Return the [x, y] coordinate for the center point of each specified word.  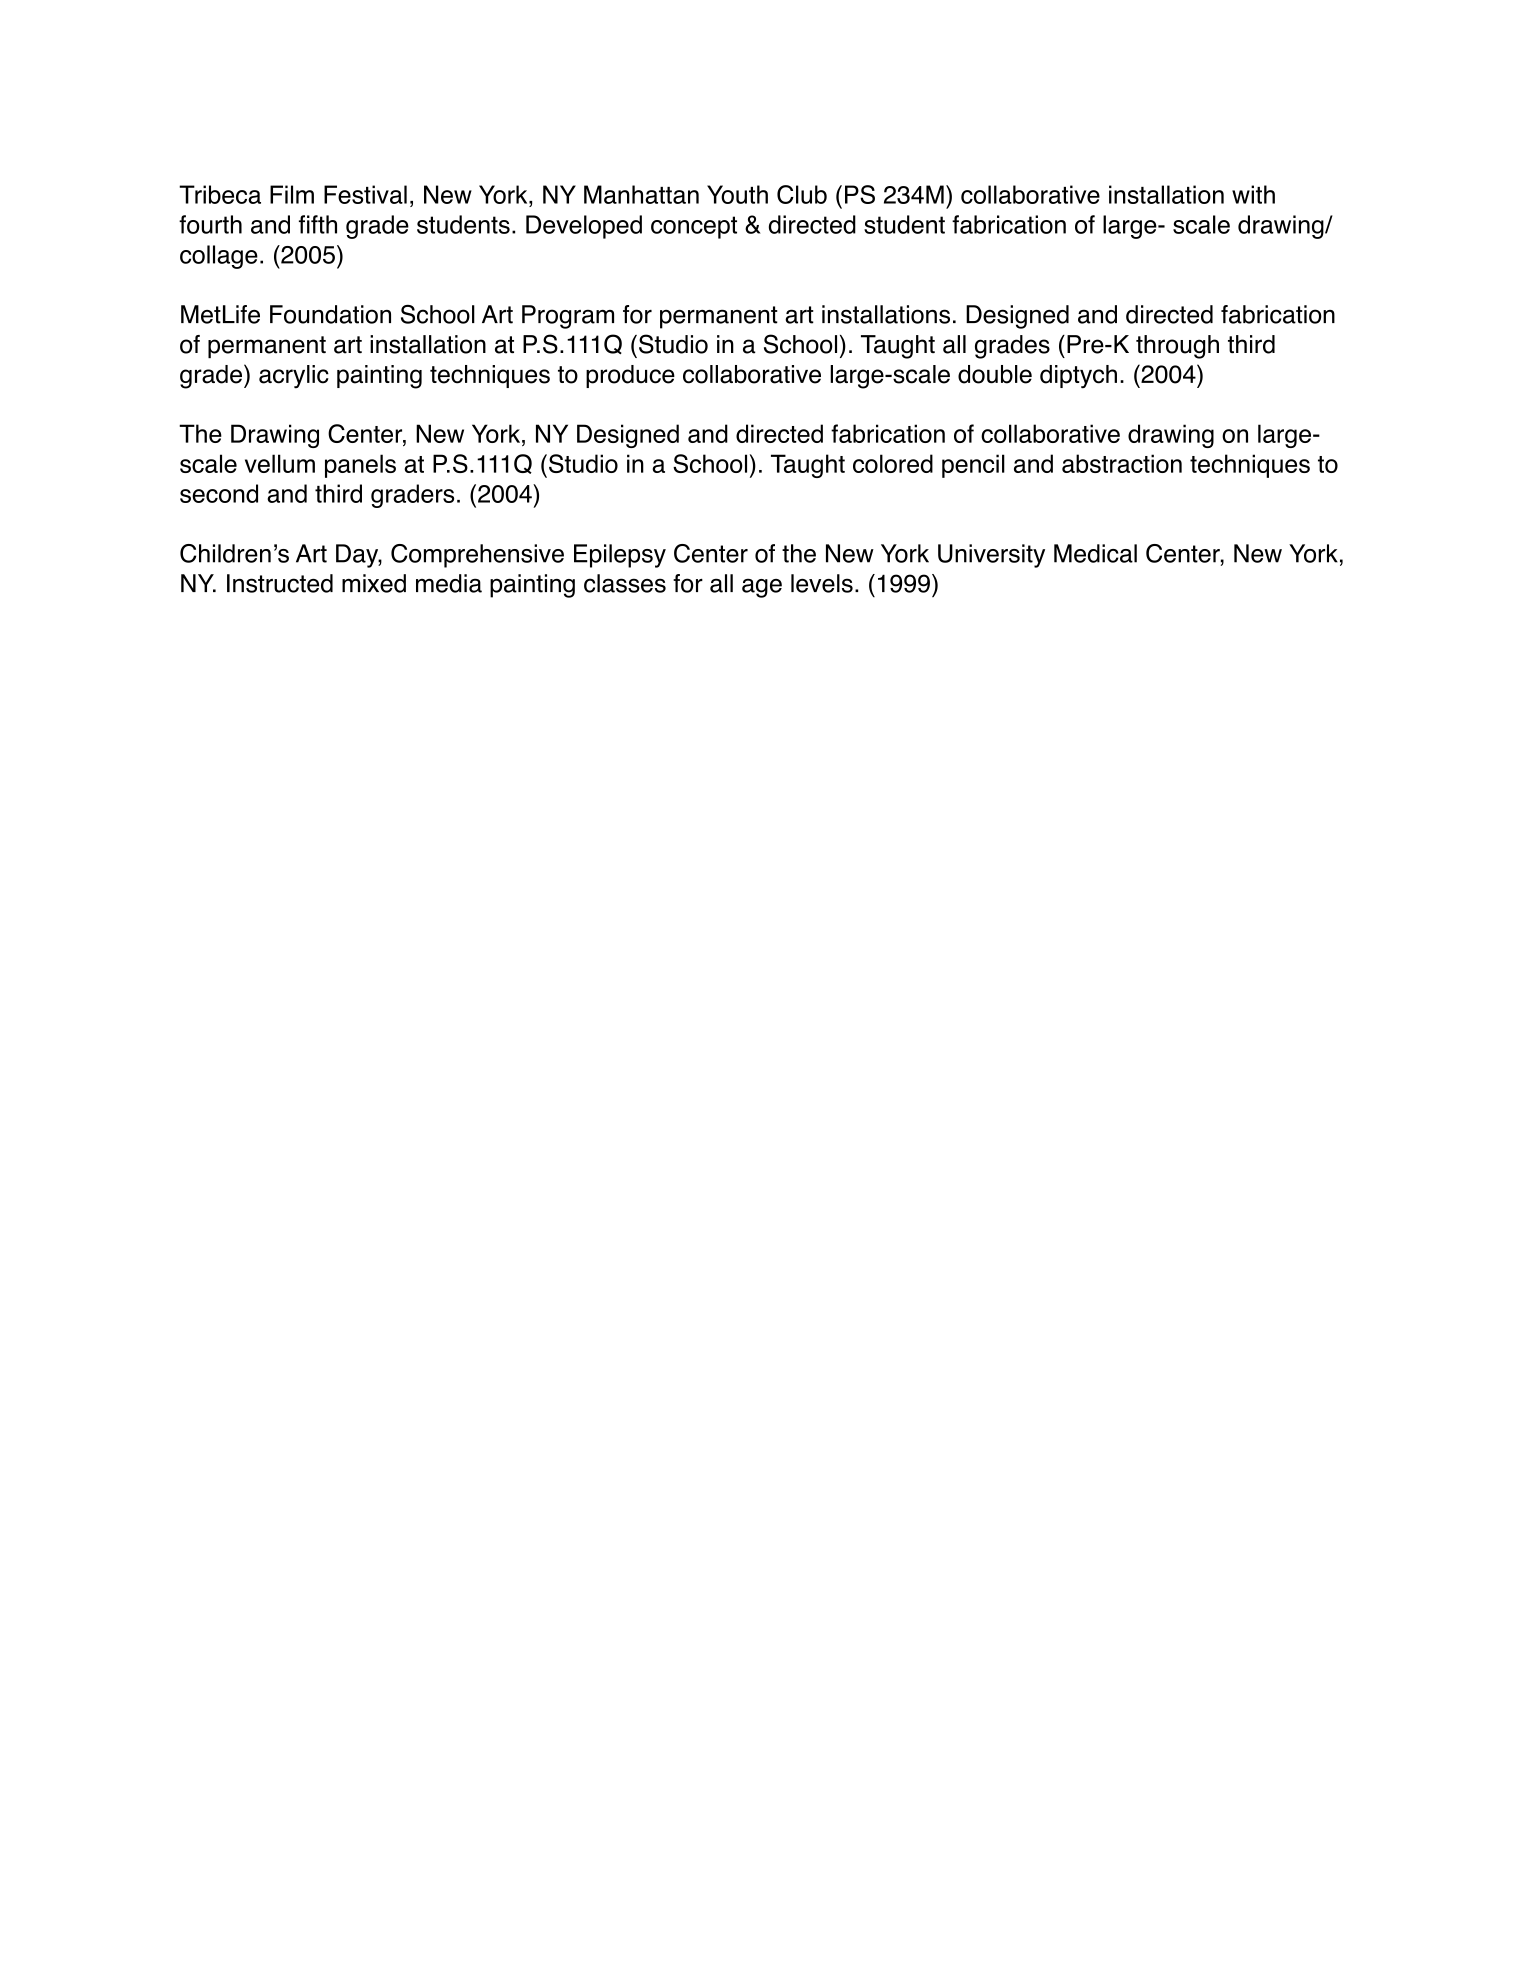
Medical [1095, 553]
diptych [1078, 377]
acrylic [294, 377]
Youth [737, 194]
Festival [365, 194]
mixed [374, 583]
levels [822, 583]
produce [630, 376]
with [1253, 194]
